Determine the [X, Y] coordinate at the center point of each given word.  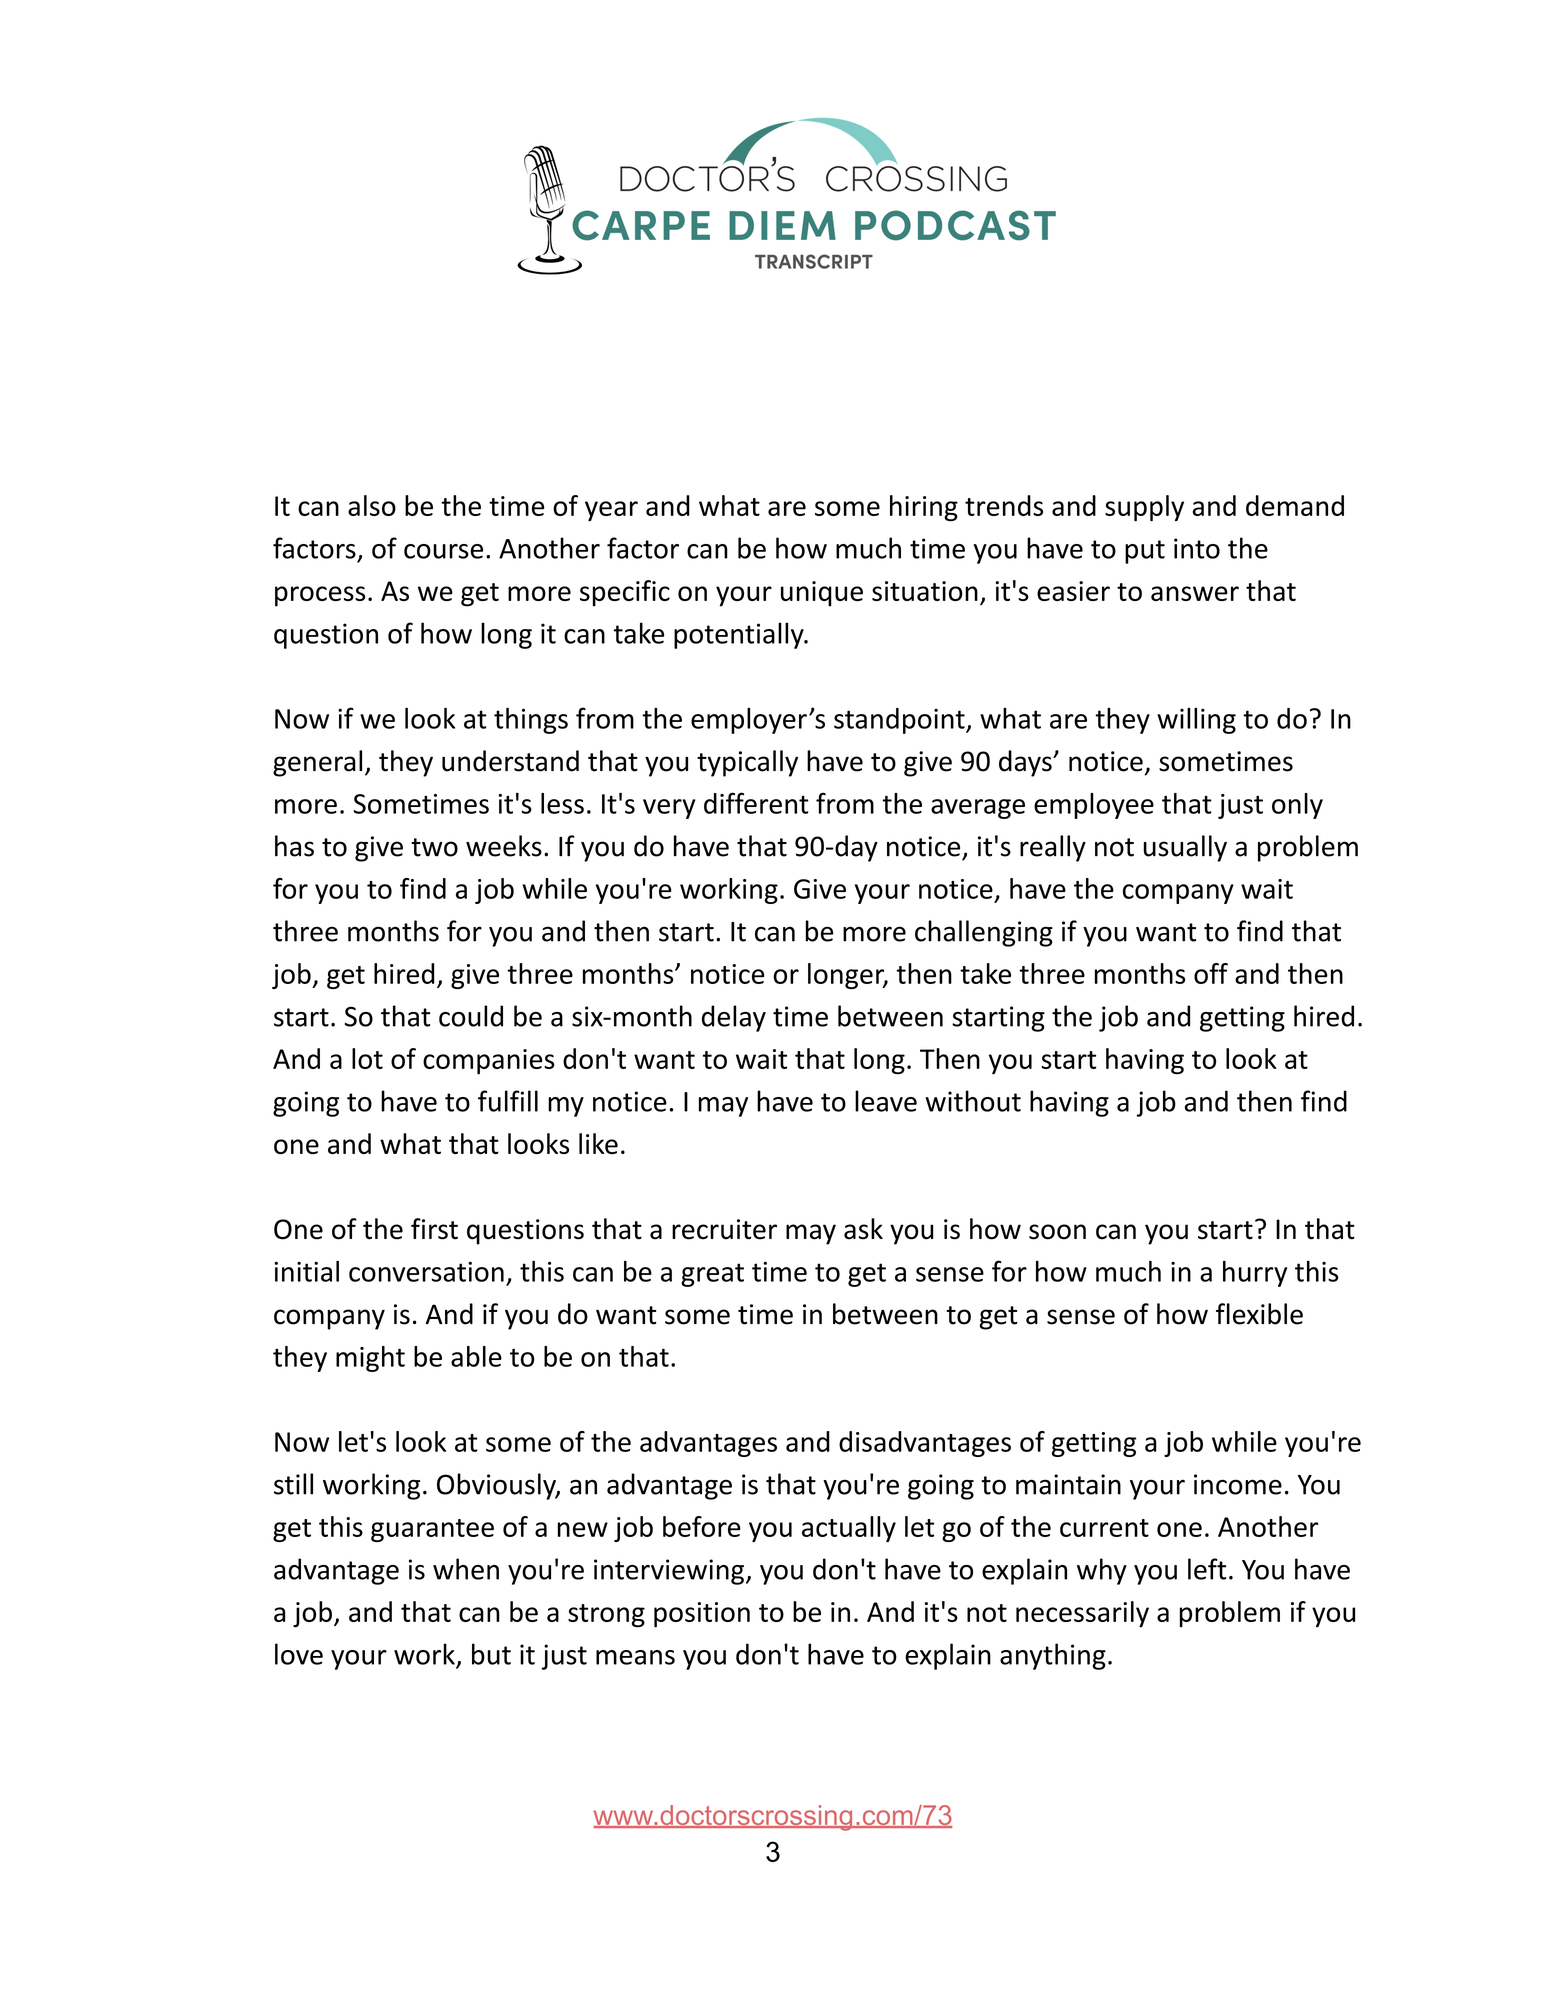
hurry [1255, 1274]
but [491, 1654]
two [434, 847]
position [702, 1615]
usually [1185, 848]
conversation [426, 1272]
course [443, 551]
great [712, 1275]
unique [822, 594]
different [756, 803]
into [1197, 548]
